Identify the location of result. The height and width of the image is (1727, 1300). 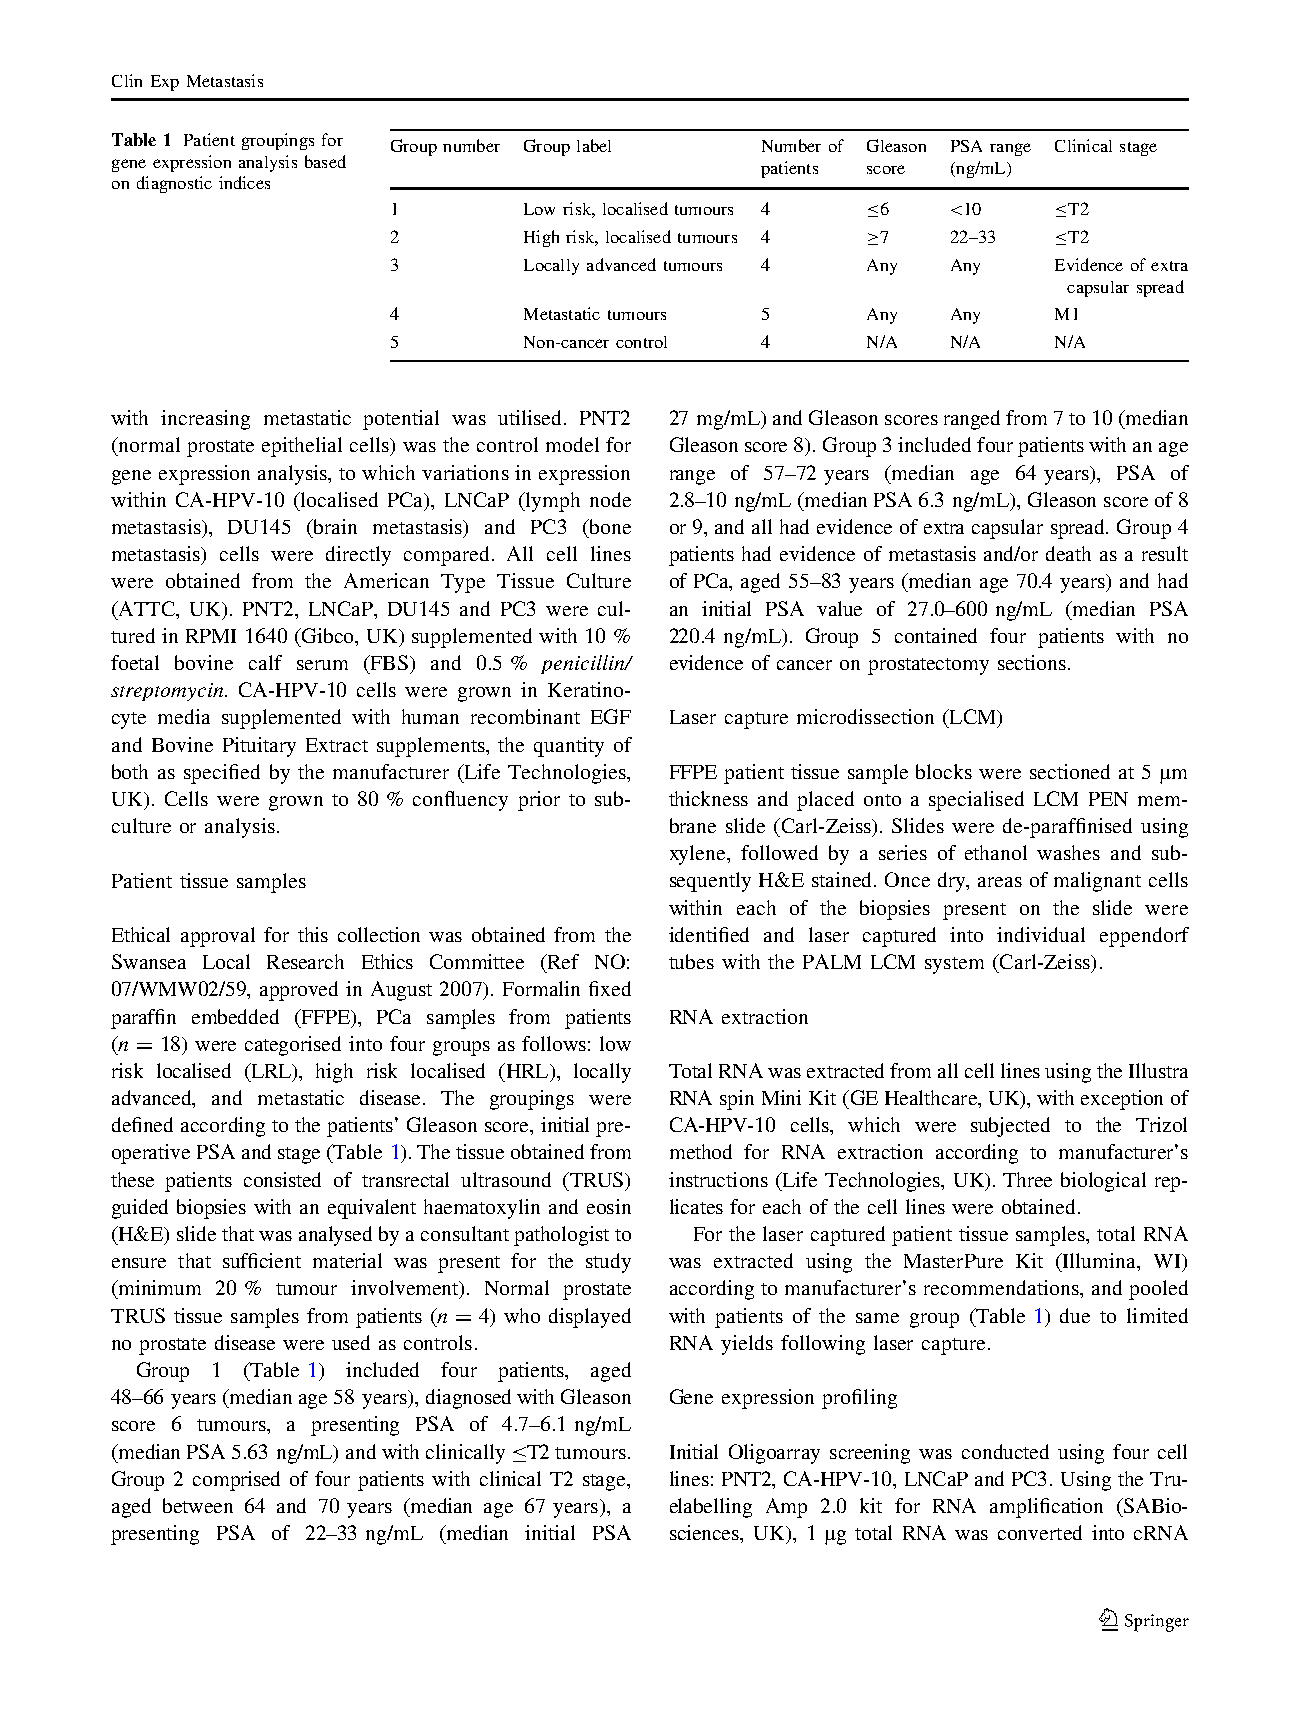
(1165, 553).
